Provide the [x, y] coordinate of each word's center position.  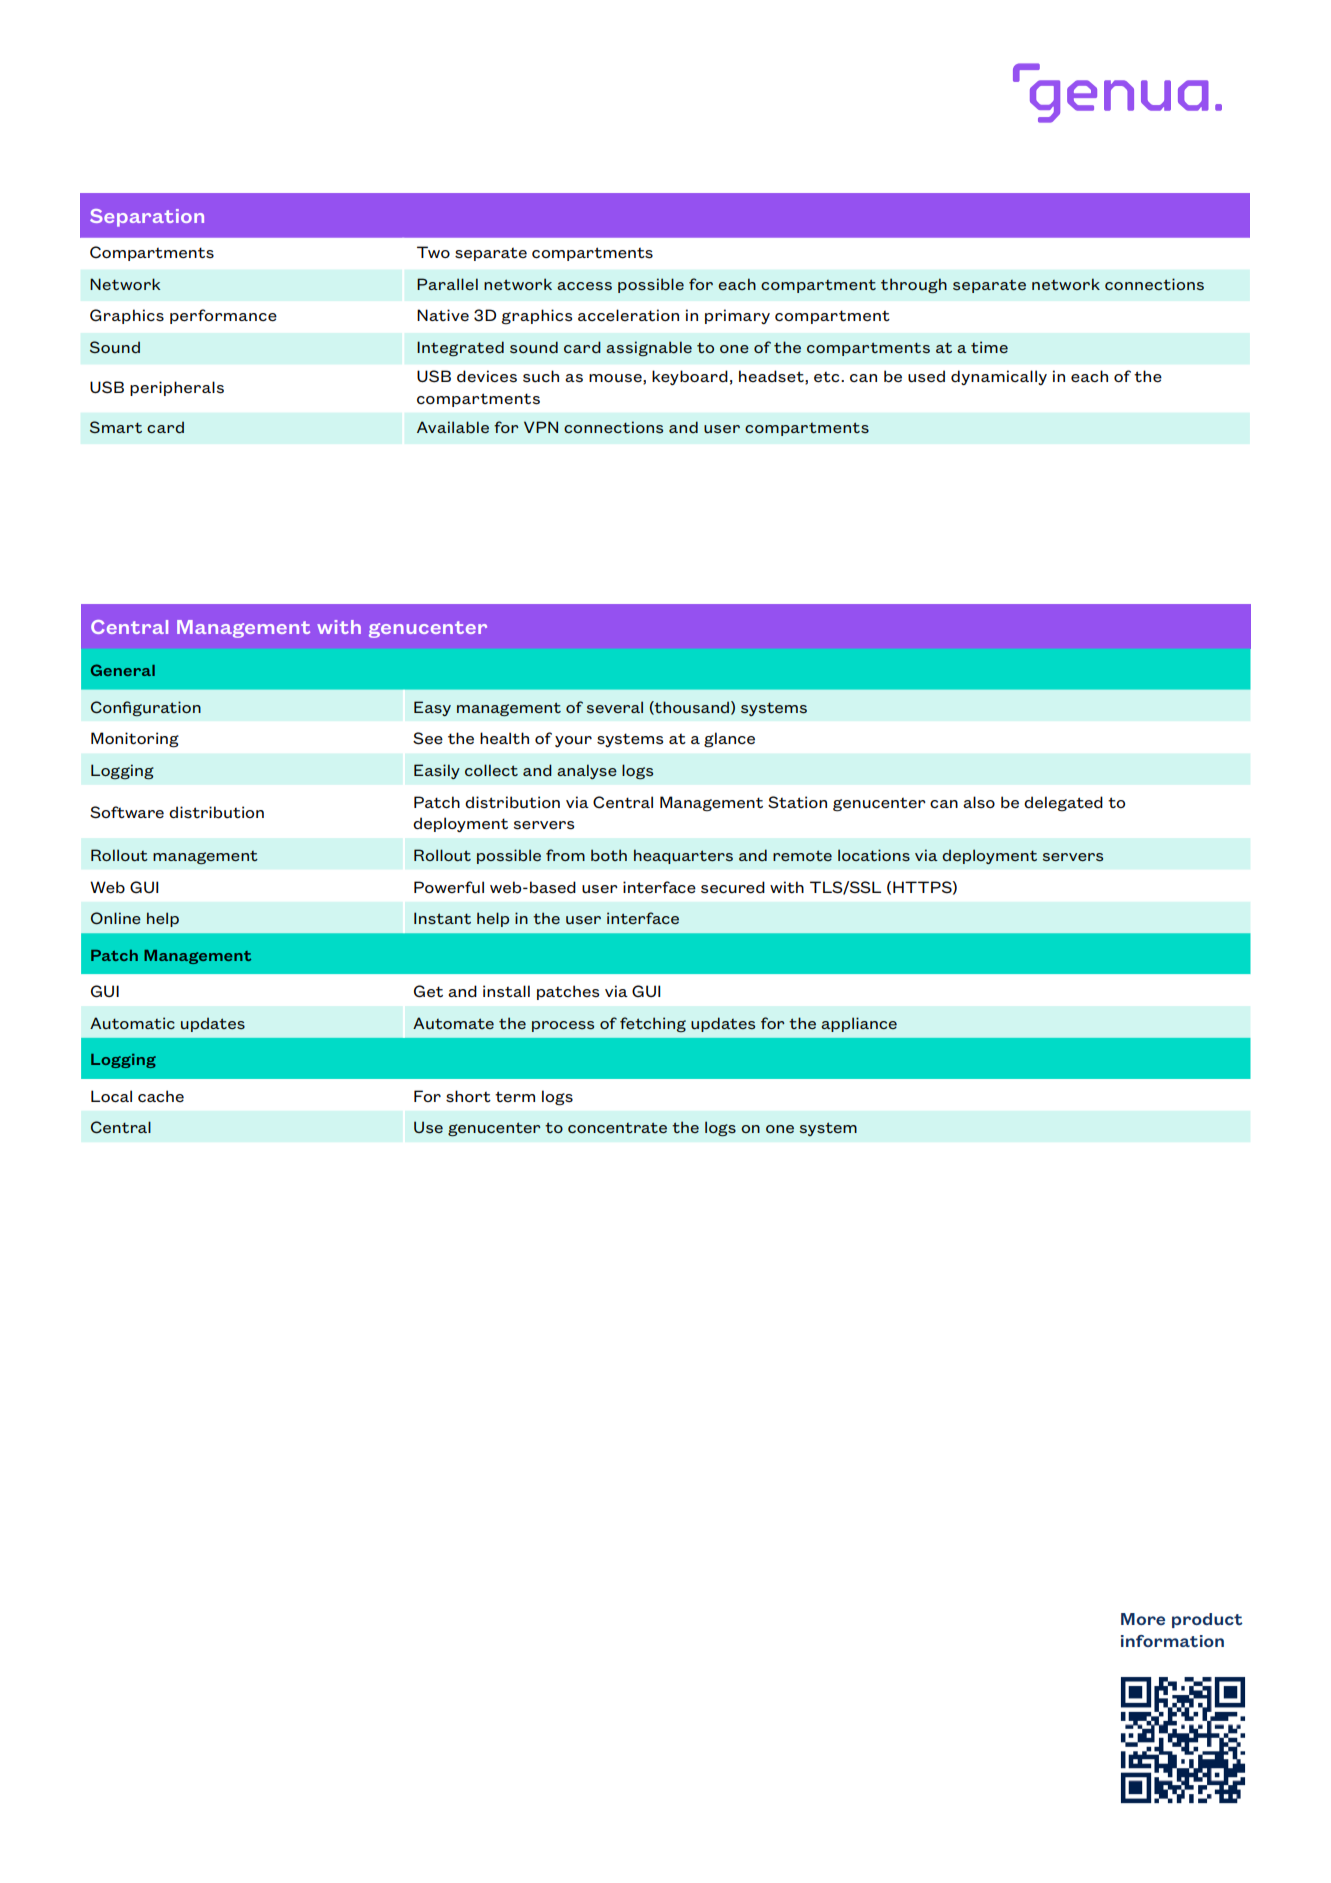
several [615, 707]
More [1143, 1619]
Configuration [146, 708]
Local [111, 1096]
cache [161, 1096]
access [584, 286]
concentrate [617, 1127]
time [989, 347]
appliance [859, 1024]
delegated [1063, 804]
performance [223, 316]
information [1172, 1641]
